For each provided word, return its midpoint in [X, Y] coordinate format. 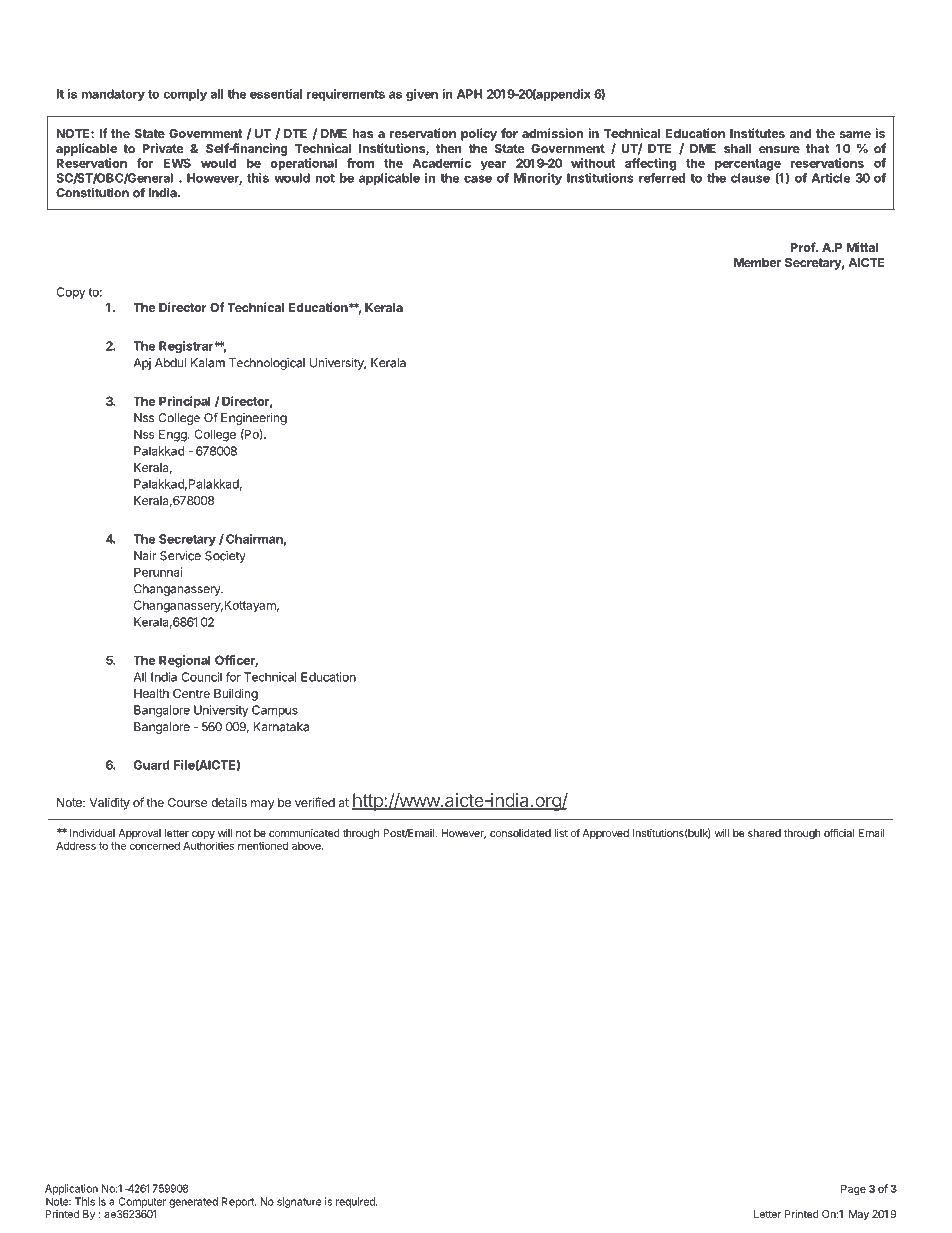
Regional [185, 661]
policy [479, 134]
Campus [275, 711]
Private [163, 148]
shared [764, 833]
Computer [142, 1202]
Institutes [757, 133]
